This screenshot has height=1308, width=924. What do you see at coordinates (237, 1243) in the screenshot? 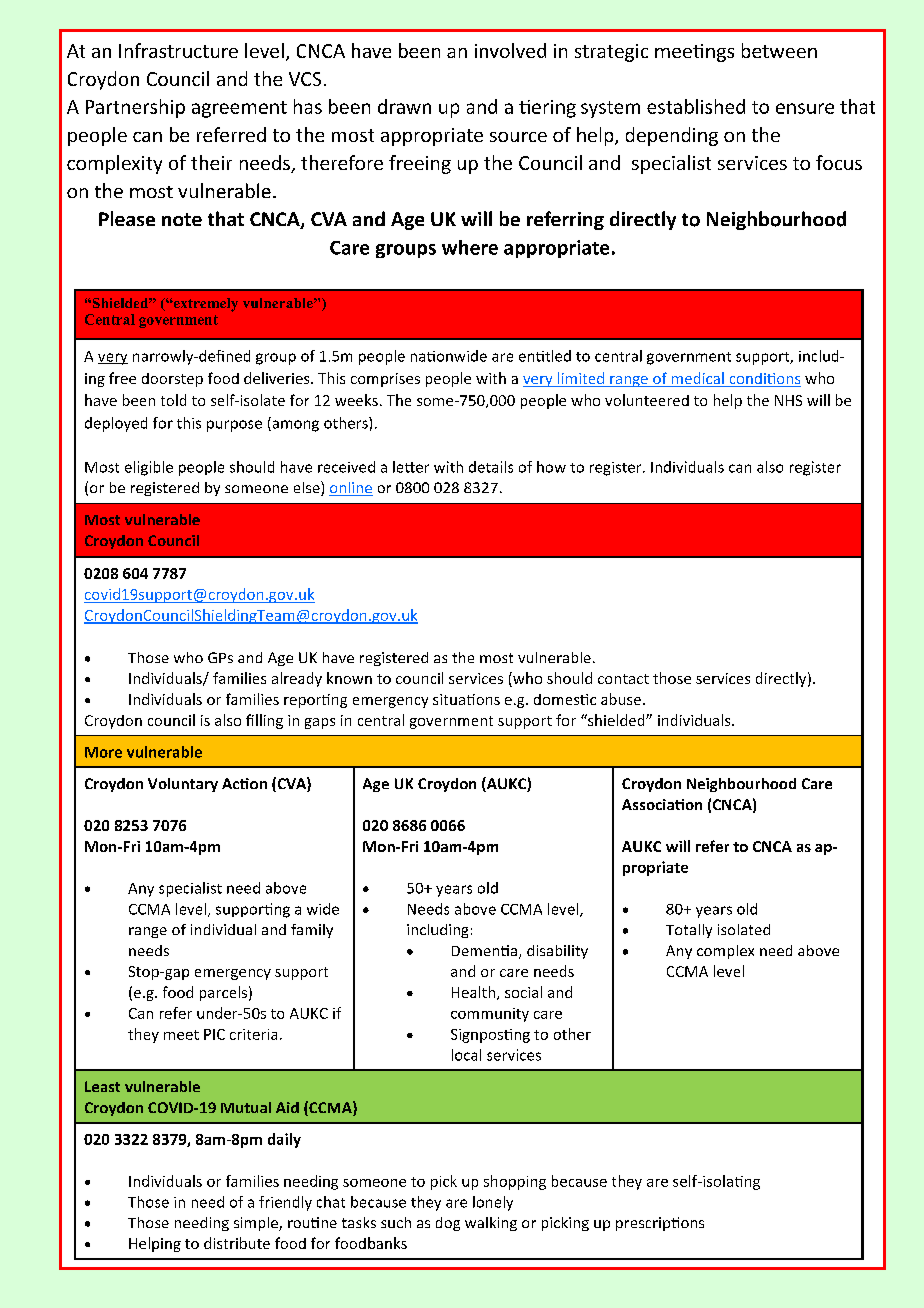
I see `distribute` at bounding box center [237, 1243].
